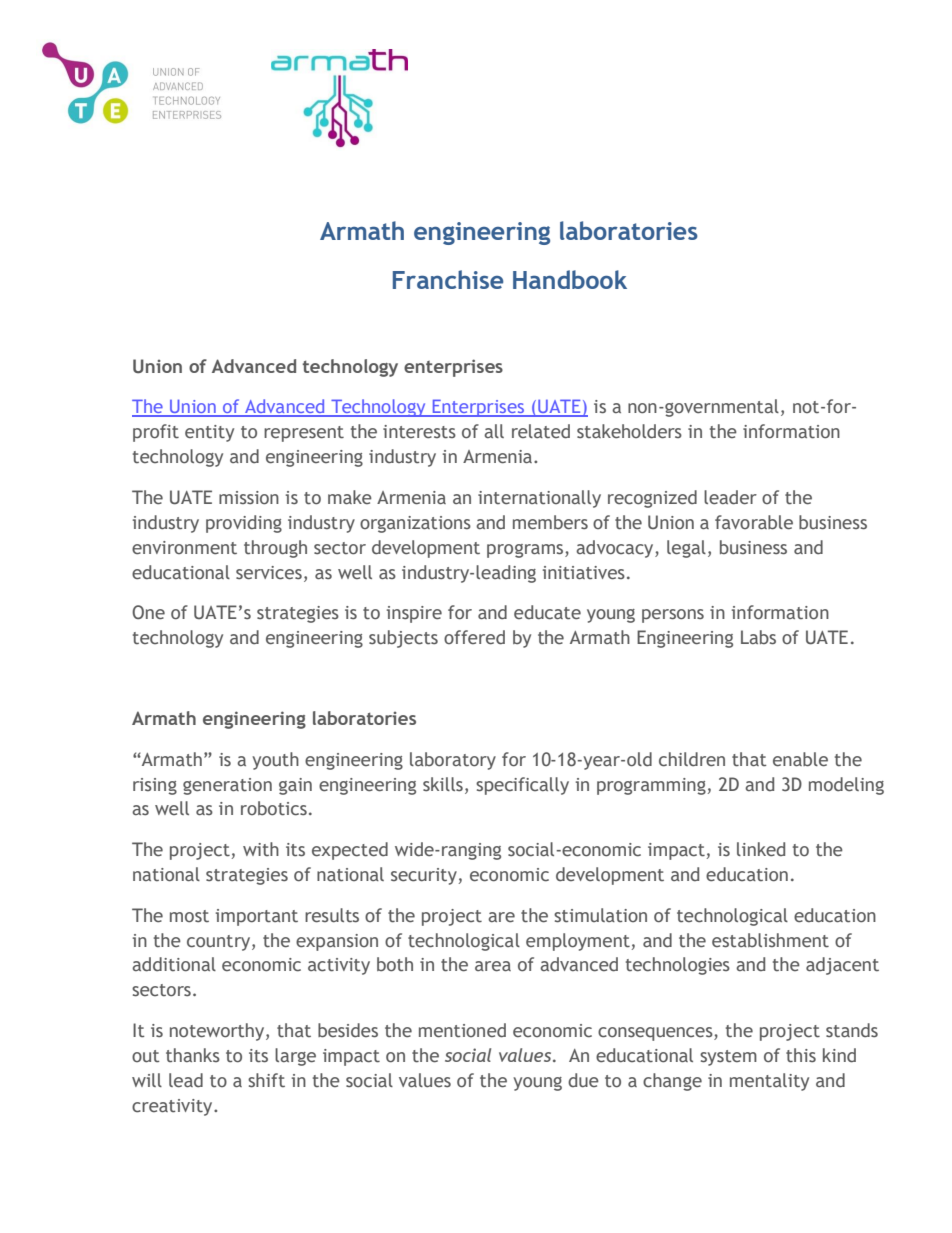  What do you see at coordinates (754, 522) in the document?
I see `favorable` at bounding box center [754, 522].
